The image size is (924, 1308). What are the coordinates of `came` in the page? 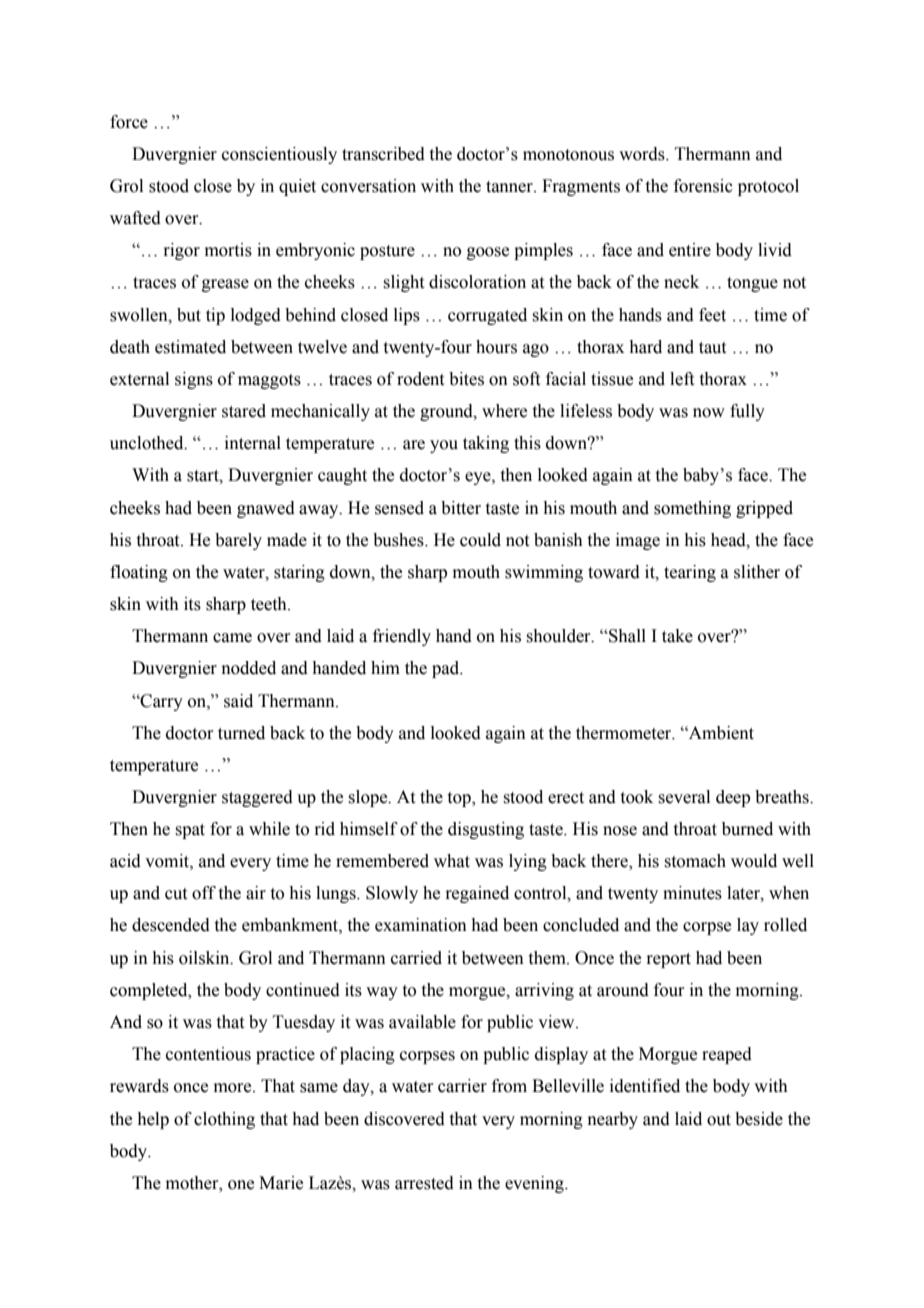 It's located at (232, 638).
